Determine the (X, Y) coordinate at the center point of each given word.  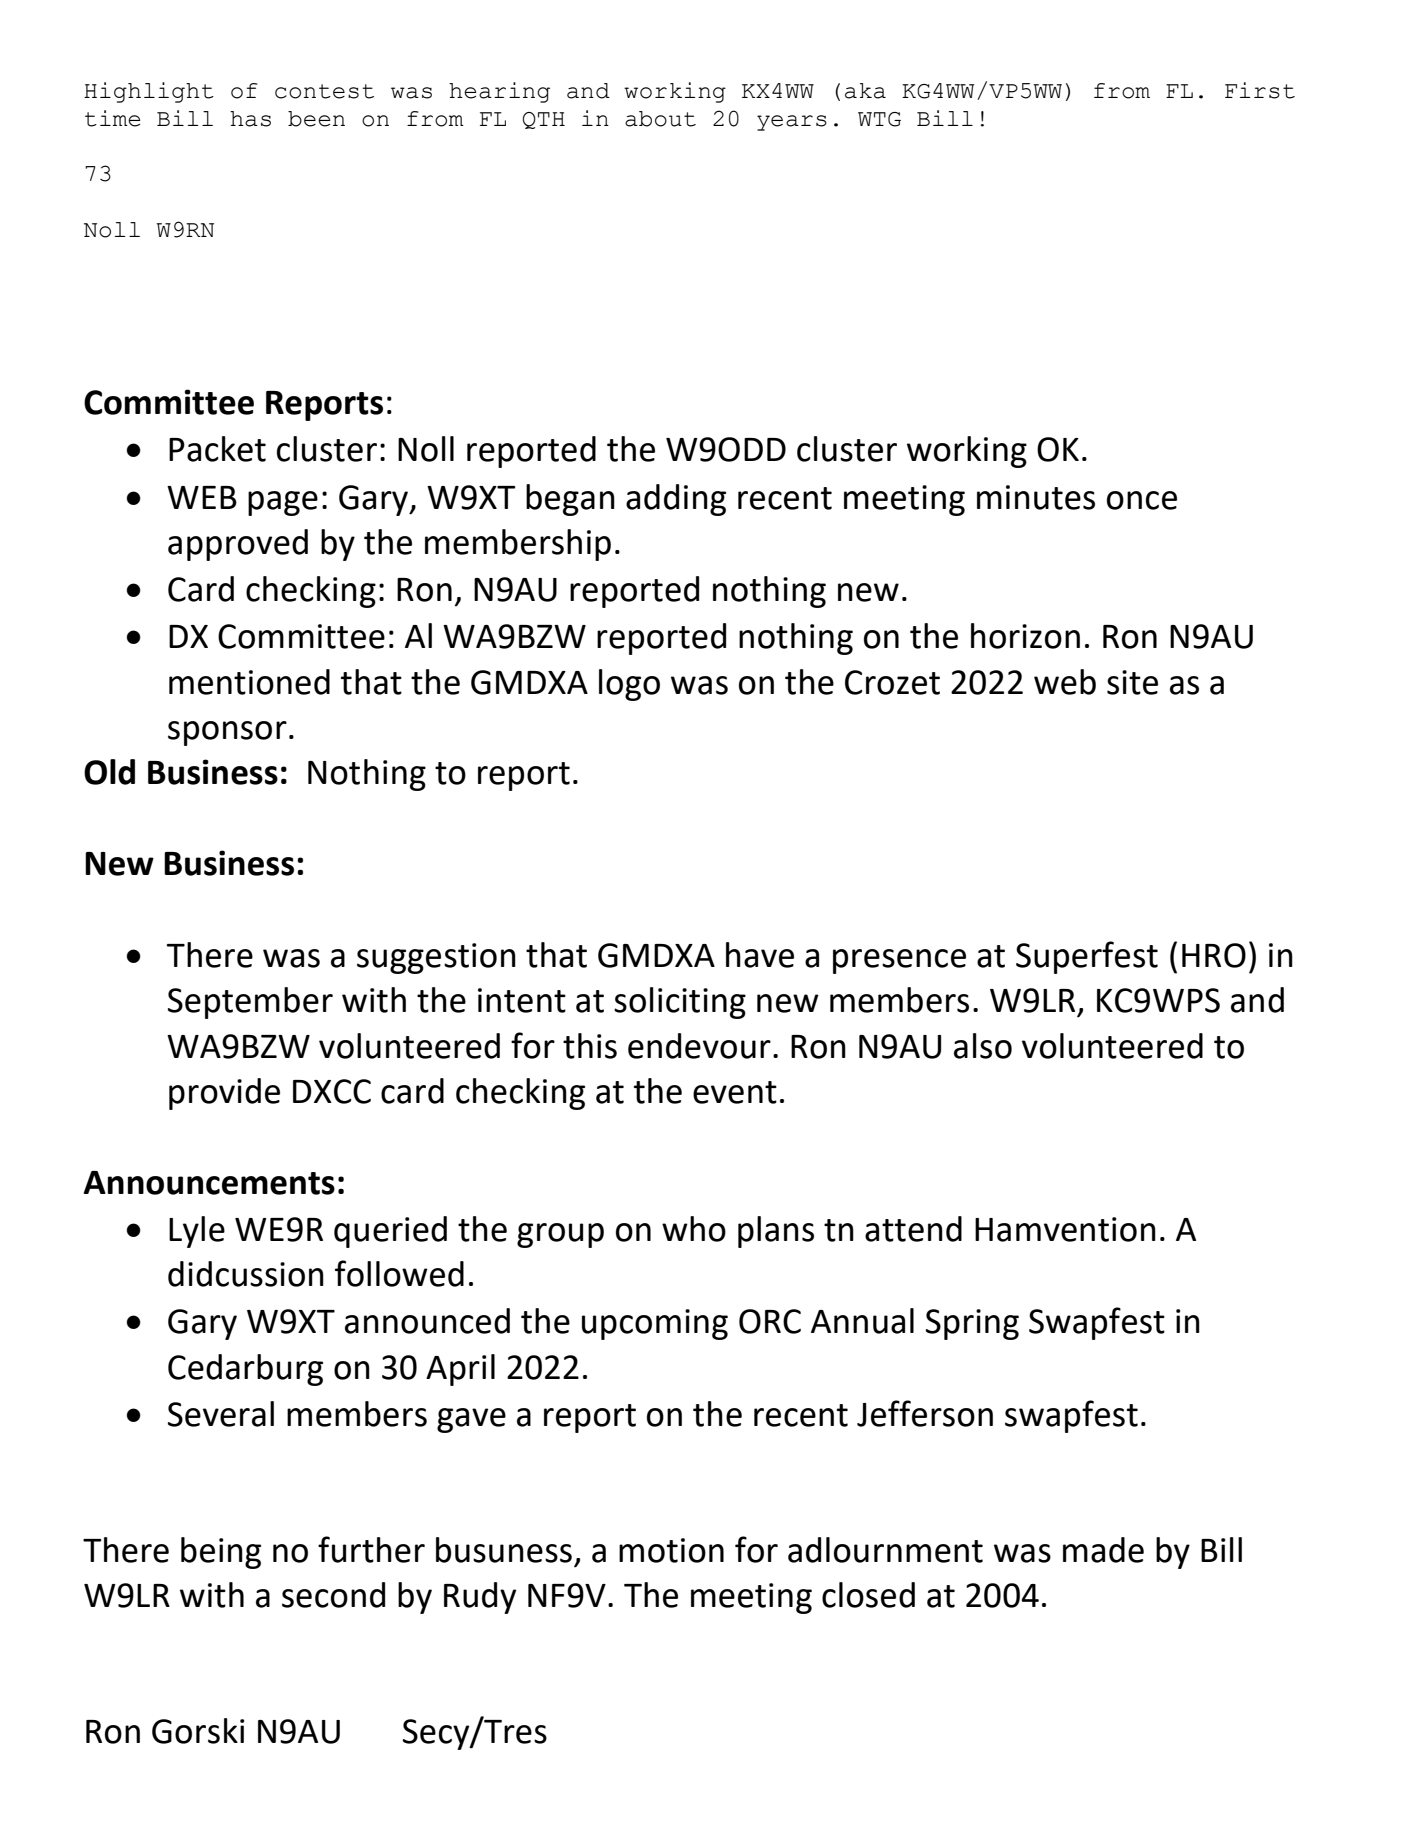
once (1142, 500)
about (660, 119)
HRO (1214, 955)
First (1260, 90)
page (283, 503)
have (760, 955)
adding (676, 500)
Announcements (209, 1183)
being (221, 1553)
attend (913, 1229)
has (250, 119)
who (694, 1229)
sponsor (227, 733)
